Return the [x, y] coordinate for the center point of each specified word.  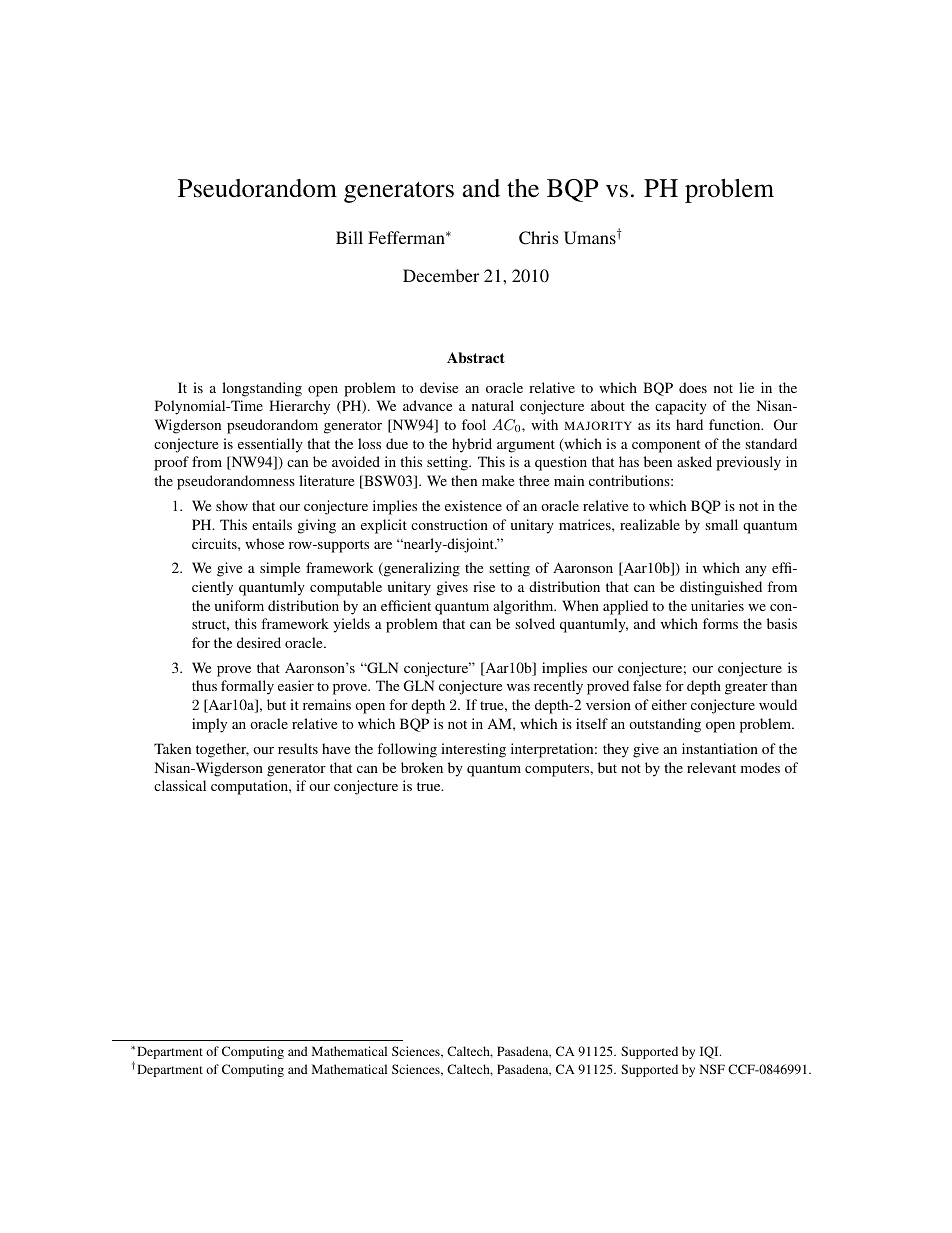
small [721, 524]
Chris [538, 238]
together [222, 750]
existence [473, 505]
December [441, 275]
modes [760, 767]
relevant [711, 767]
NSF [712, 1069]
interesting [473, 750]
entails [272, 524]
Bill [349, 237]
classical [180, 785]
